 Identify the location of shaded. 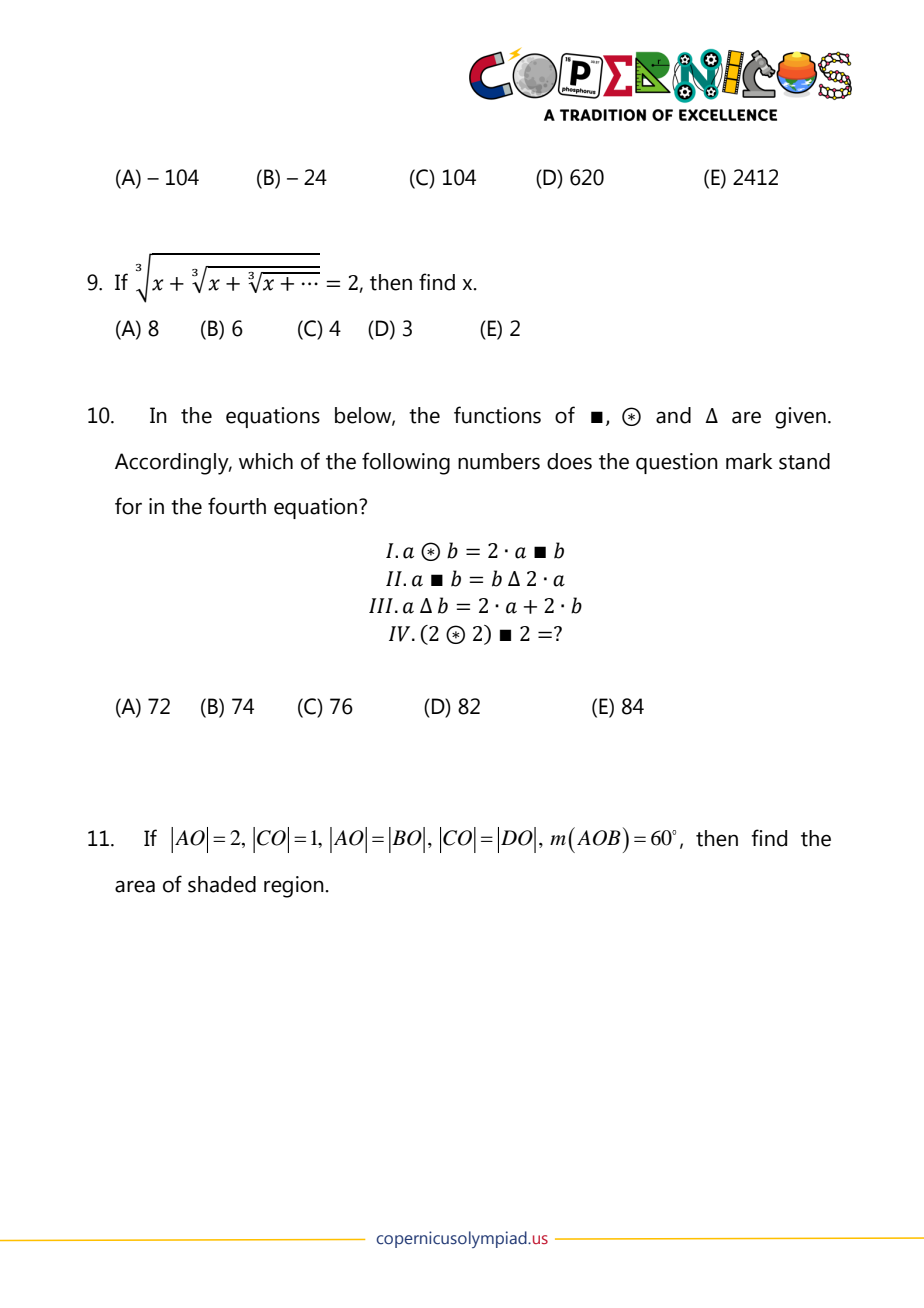
(222, 884).
